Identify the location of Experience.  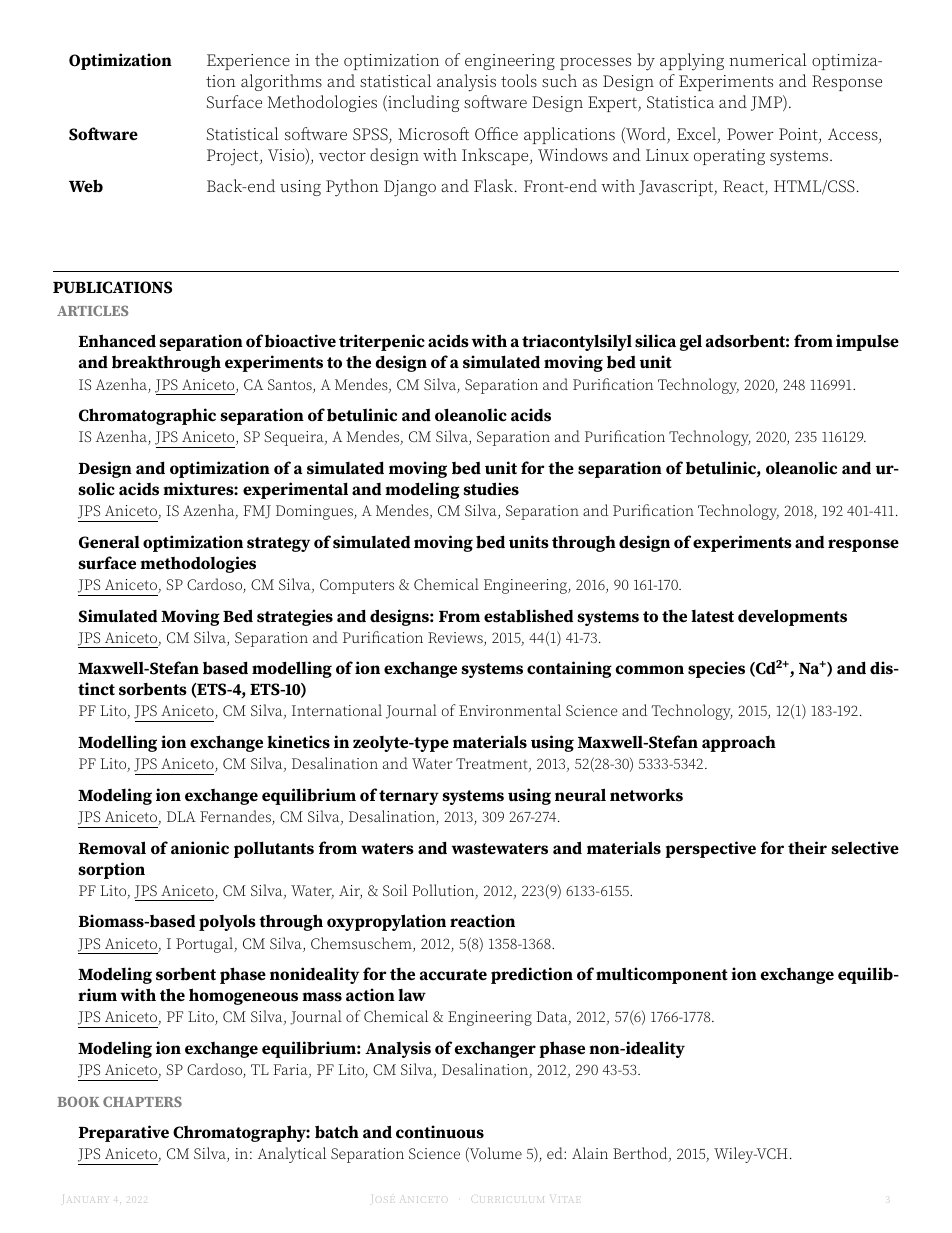
(248, 62).
